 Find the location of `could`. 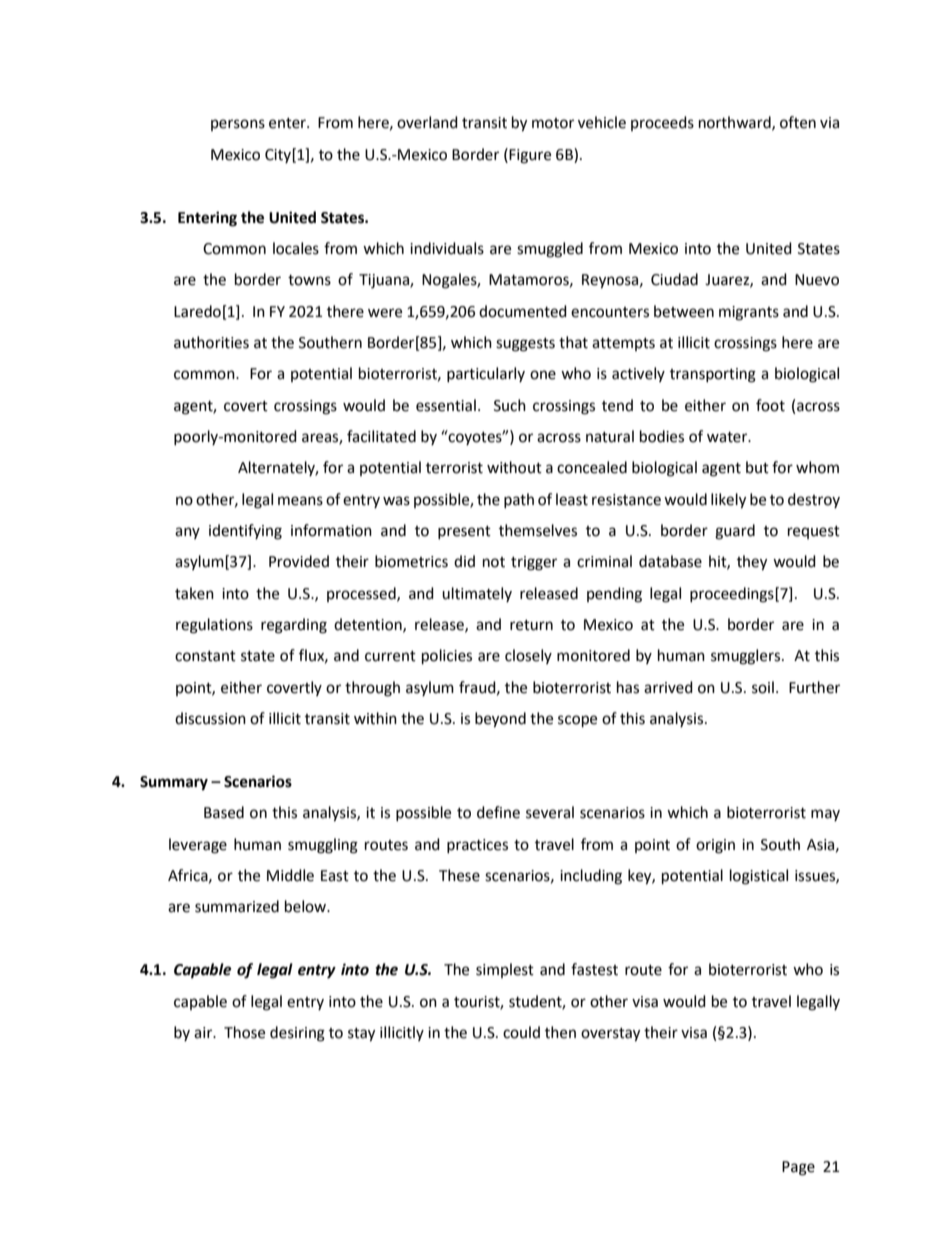

could is located at coordinates (521, 1032).
